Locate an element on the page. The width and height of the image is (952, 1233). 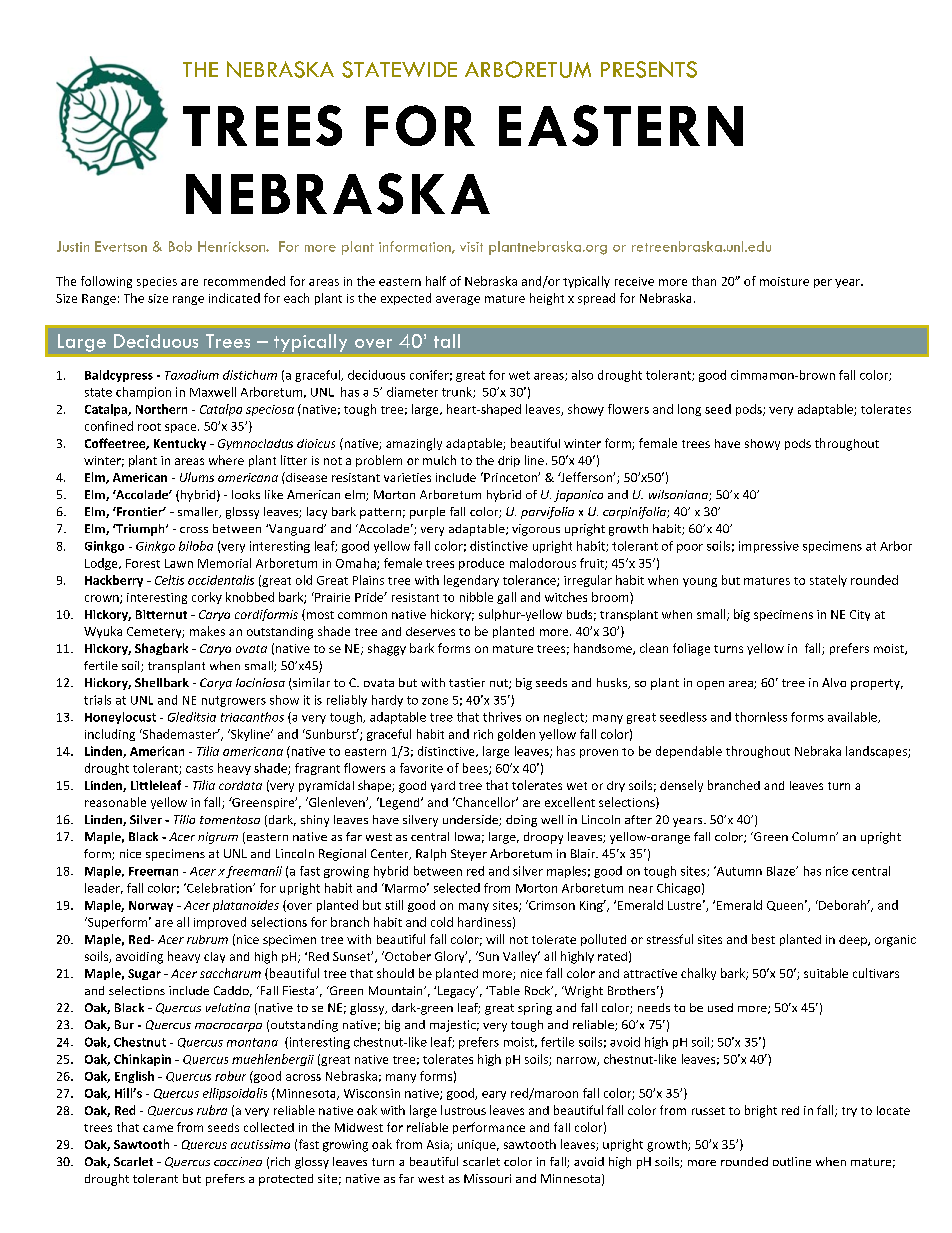
bees is located at coordinates (476, 769).
